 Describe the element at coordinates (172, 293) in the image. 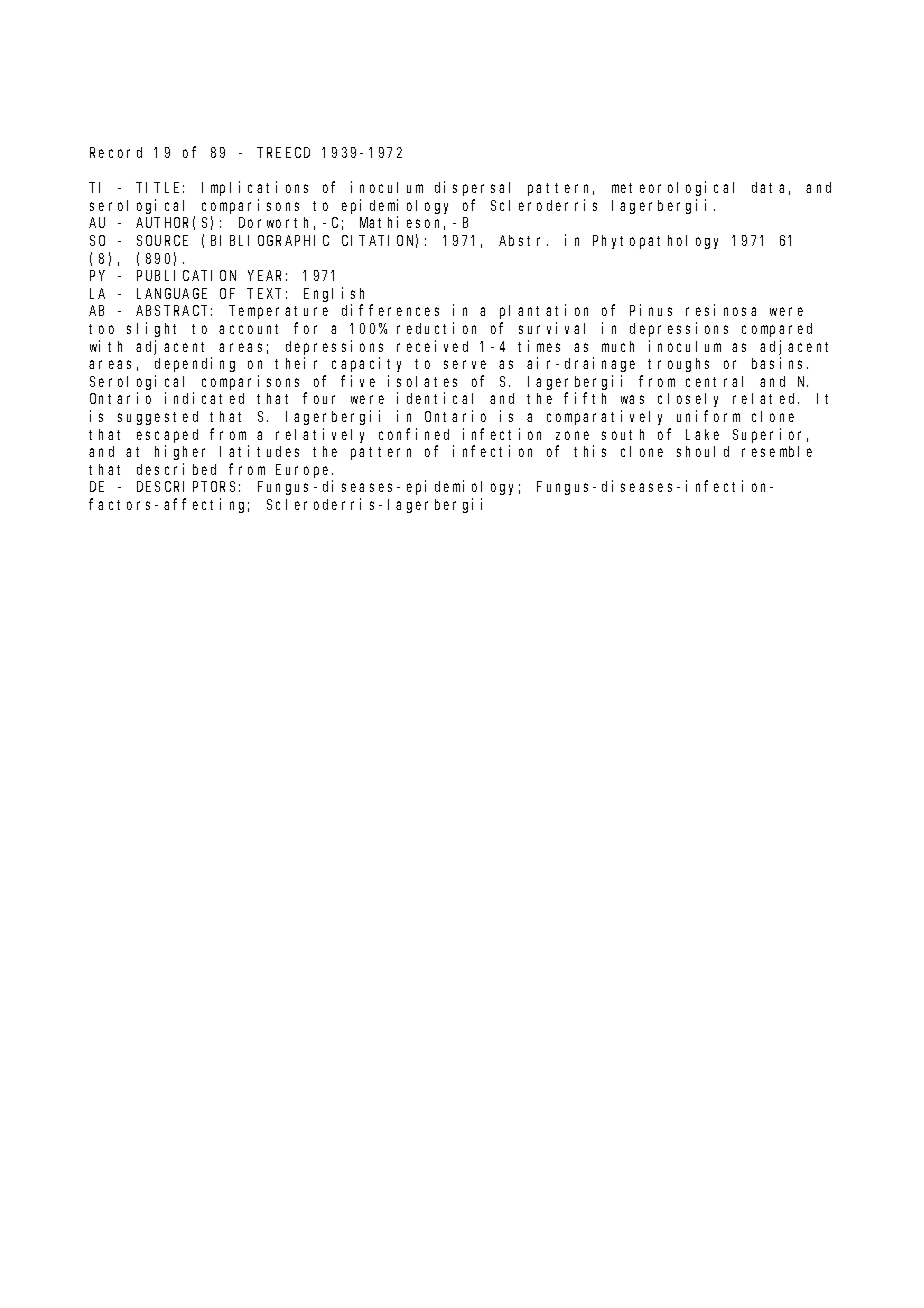

I see `LANGUAGE` at that location.
